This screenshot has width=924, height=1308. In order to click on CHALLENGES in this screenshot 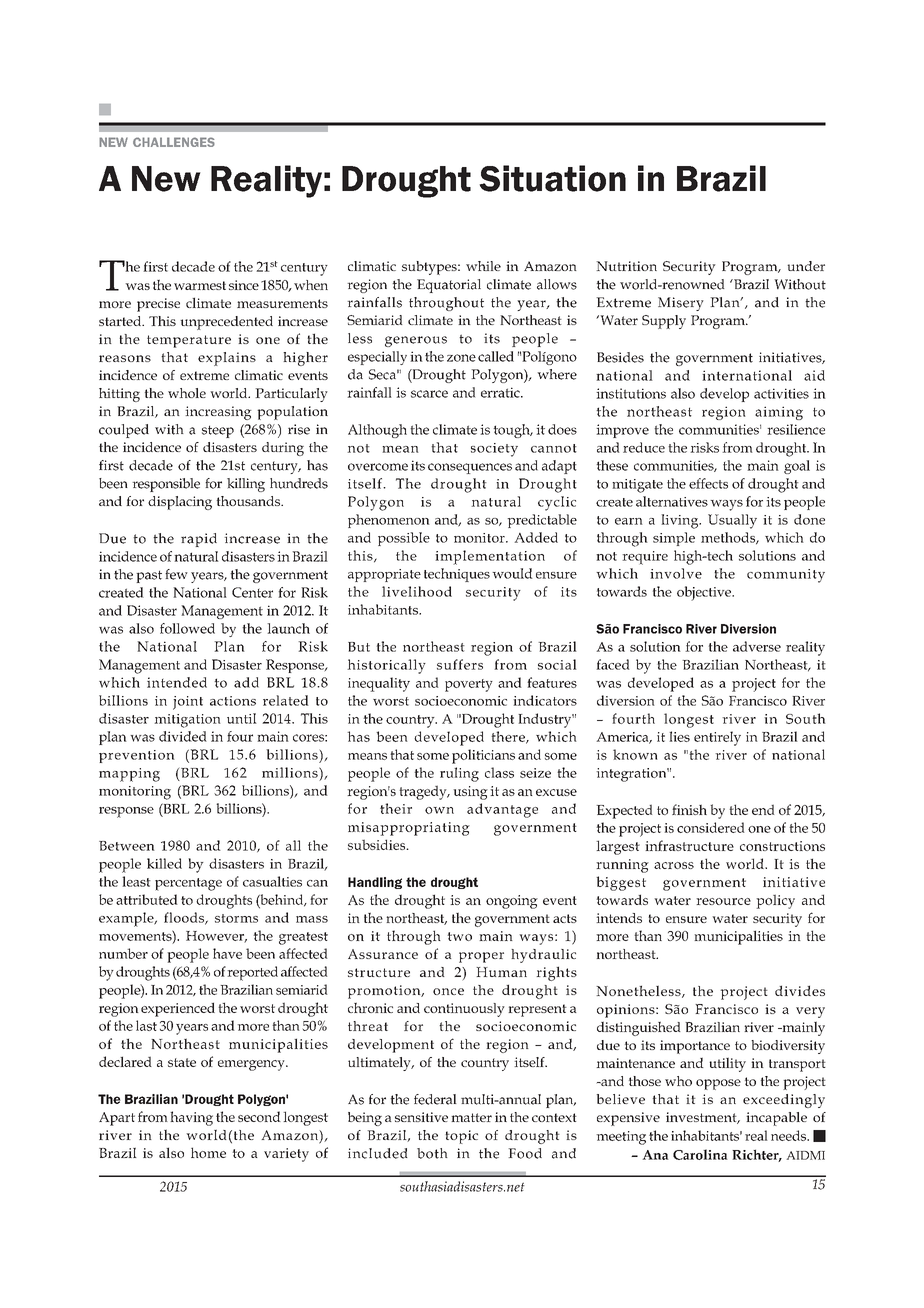, I will do `click(174, 142)`.
